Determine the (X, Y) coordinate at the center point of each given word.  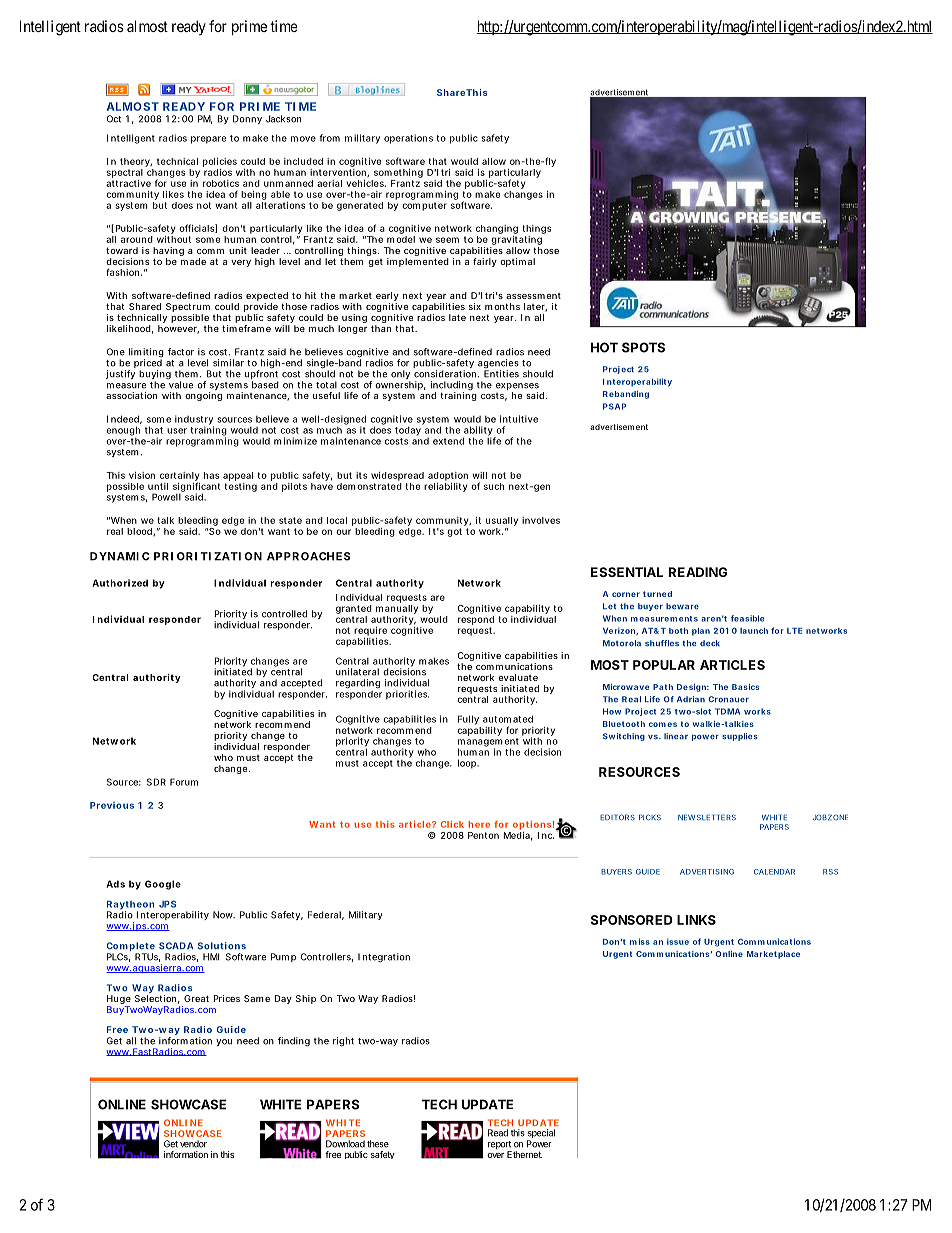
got (454, 532)
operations (408, 139)
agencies (498, 365)
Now (224, 915)
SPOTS (643, 347)
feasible (747, 618)
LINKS (696, 920)
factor (181, 352)
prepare (208, 140)
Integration (384, 957)
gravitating (516, 242)
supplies (740, 737)
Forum (184, 782)
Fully (468, 720)
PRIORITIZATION (208, 556)
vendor (193, 1144)
